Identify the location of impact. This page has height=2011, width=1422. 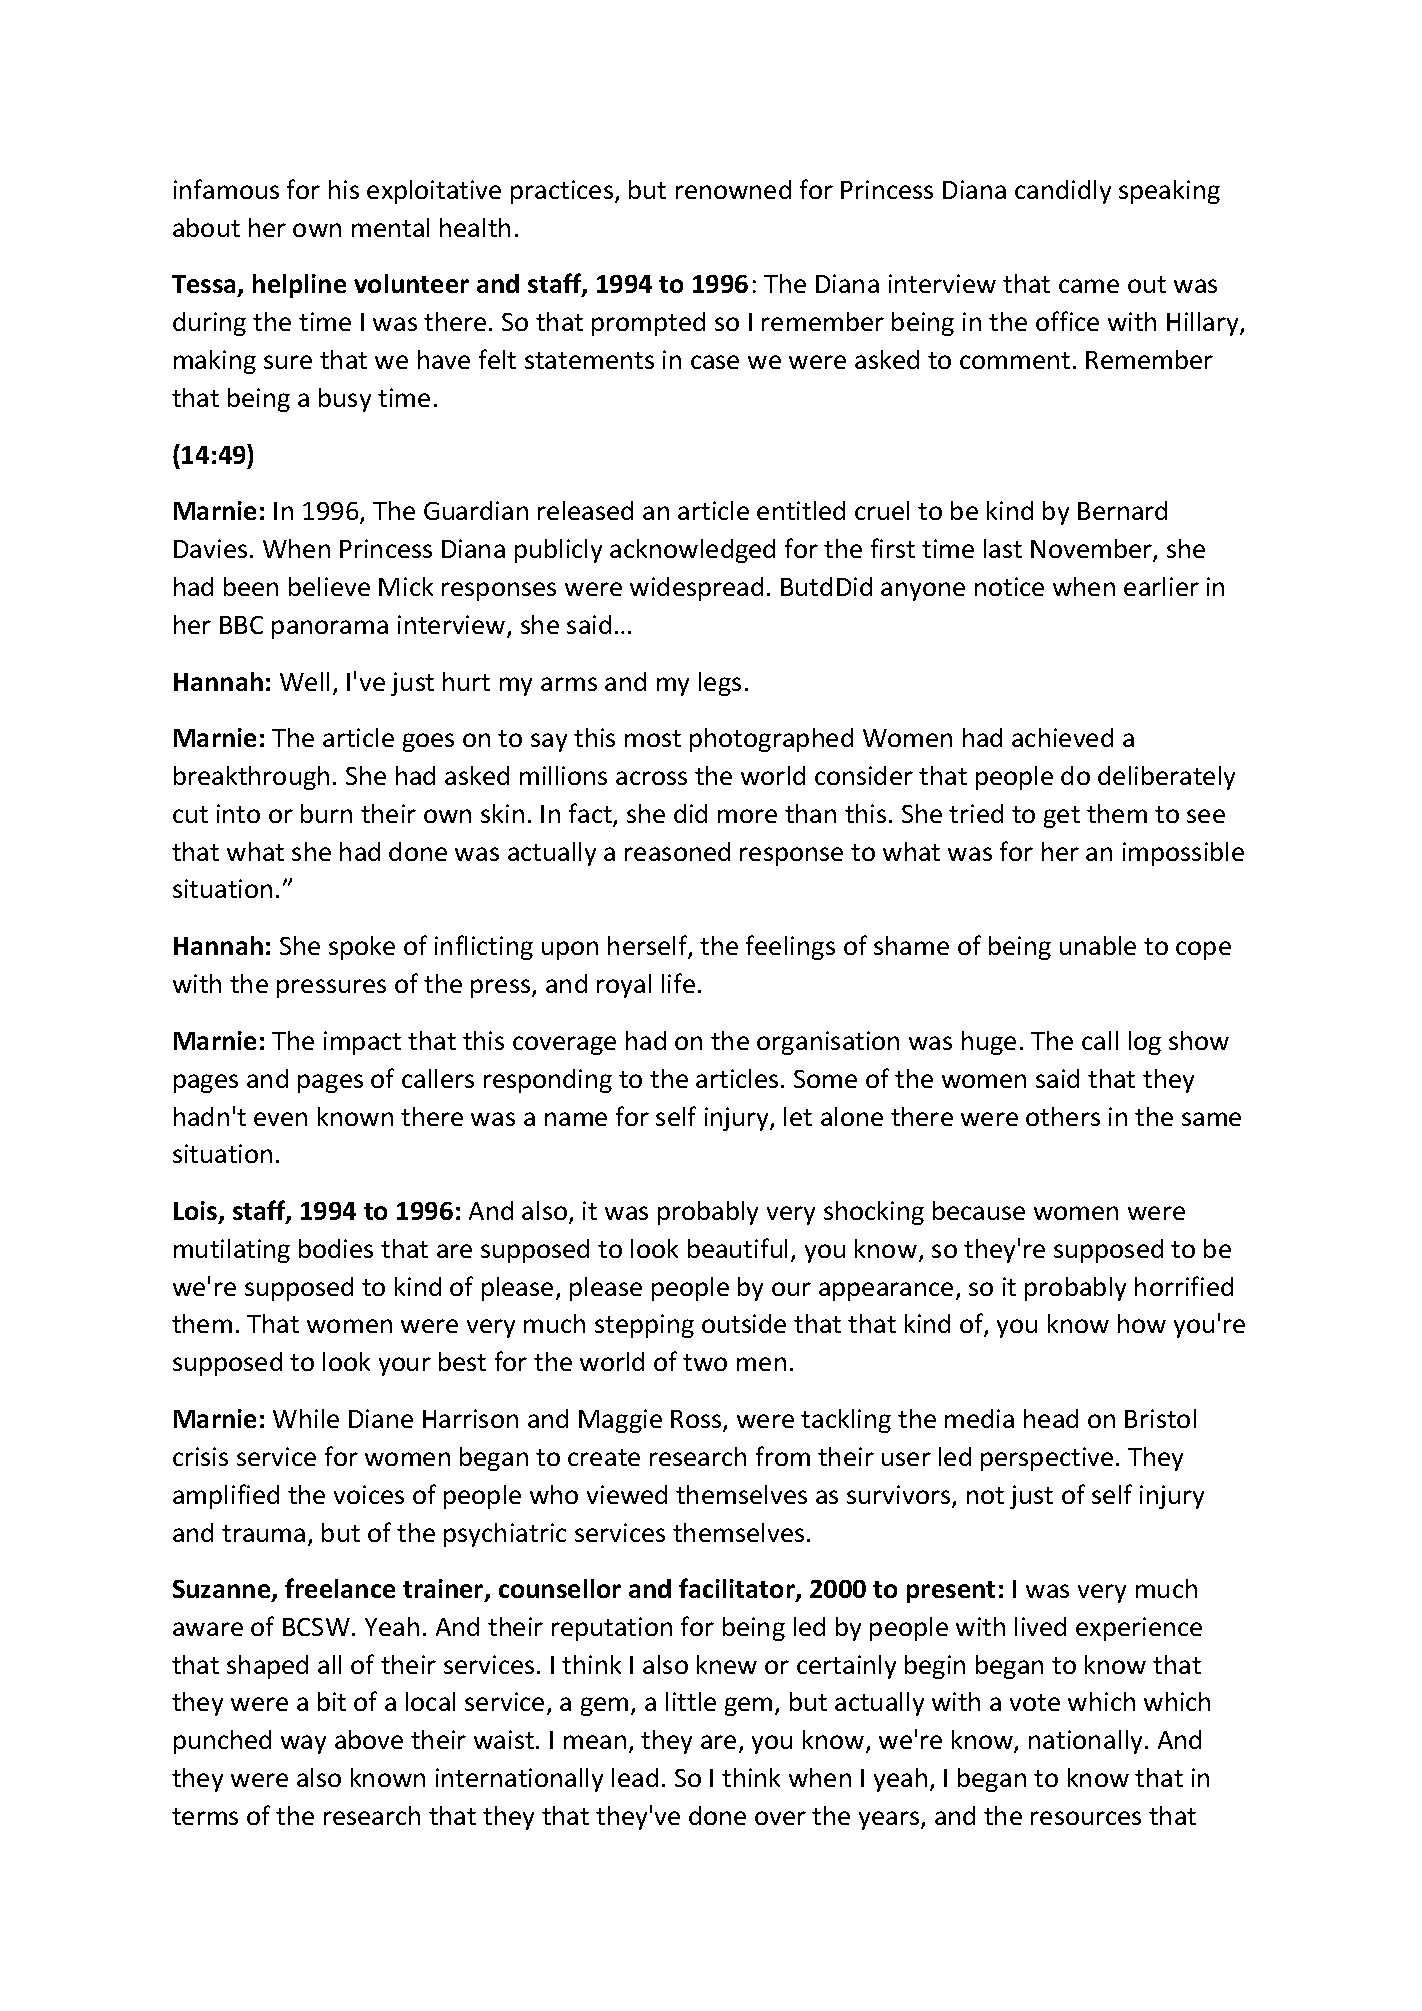
(362, 1043).
